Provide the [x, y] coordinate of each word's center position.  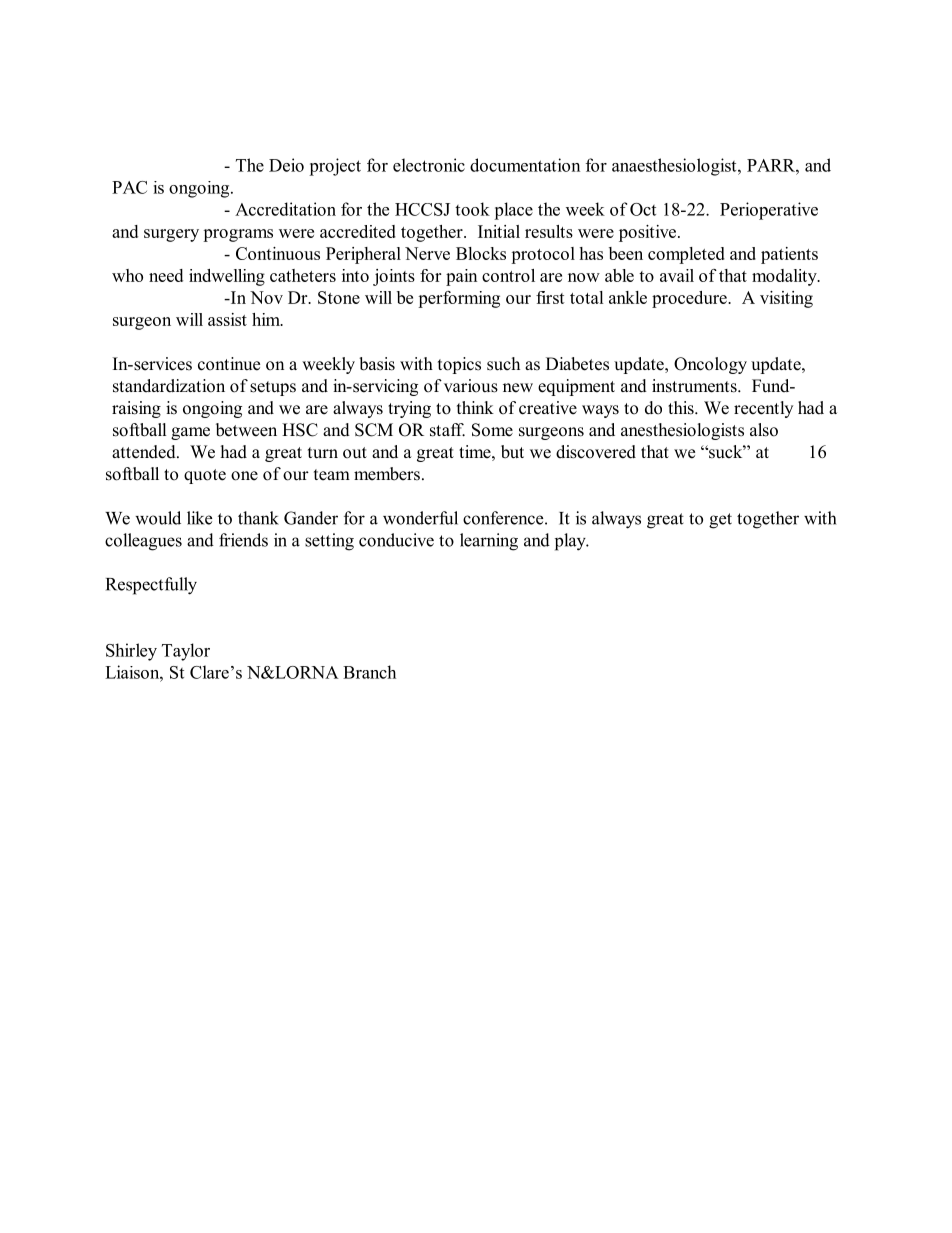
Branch [369, 672]
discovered [596, 452]
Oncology [710, 365]
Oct [643, 209]
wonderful [420, 518]
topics [459, 365]
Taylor [186, 652]
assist [227, 319]
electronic [429, 165]
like [199, 518]
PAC [129, 187]
